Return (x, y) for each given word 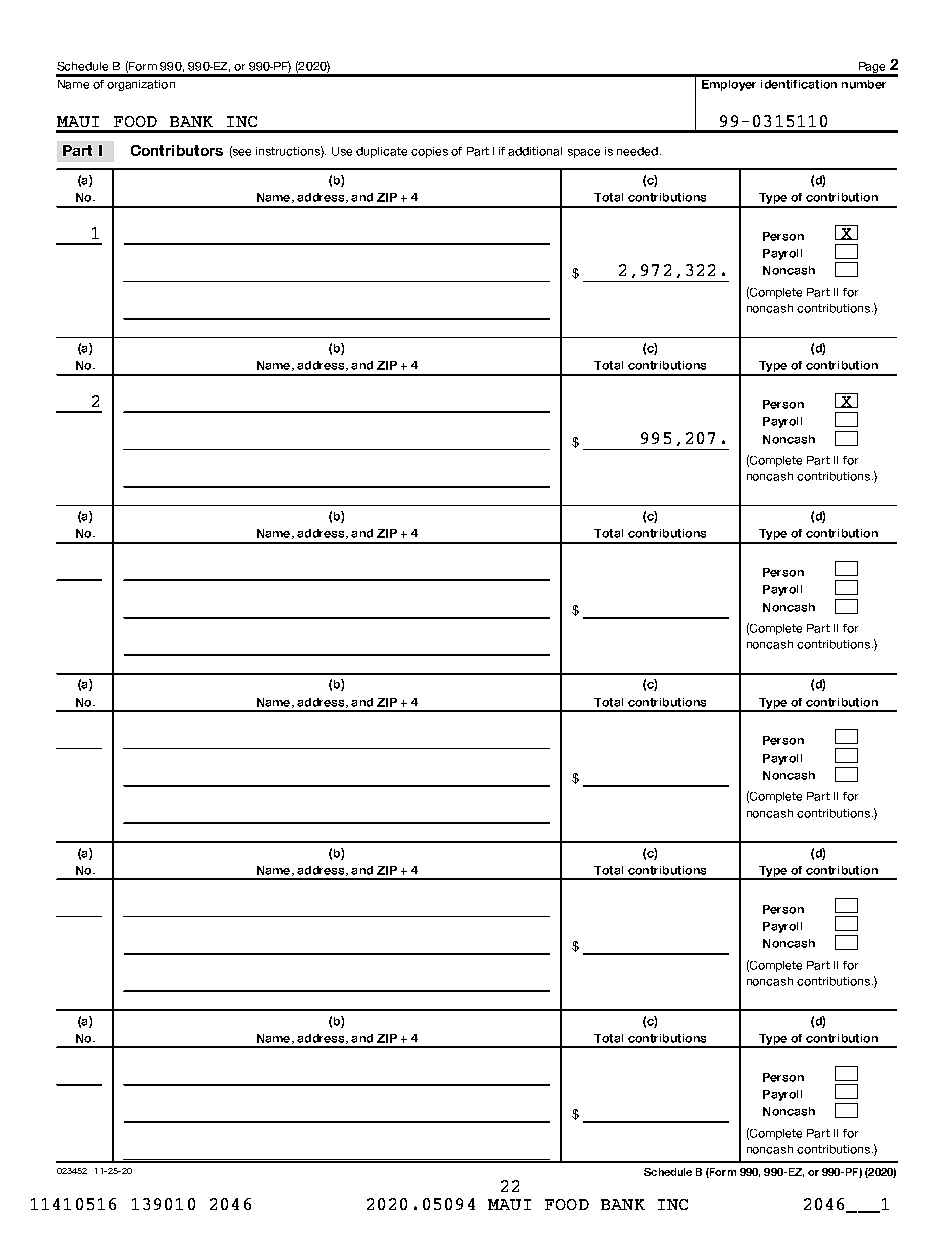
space (584, 153)
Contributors (177, 150)
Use (342, 151)
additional (535, 151)
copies (429, 152)
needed (637, 151)
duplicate (381, 152)
